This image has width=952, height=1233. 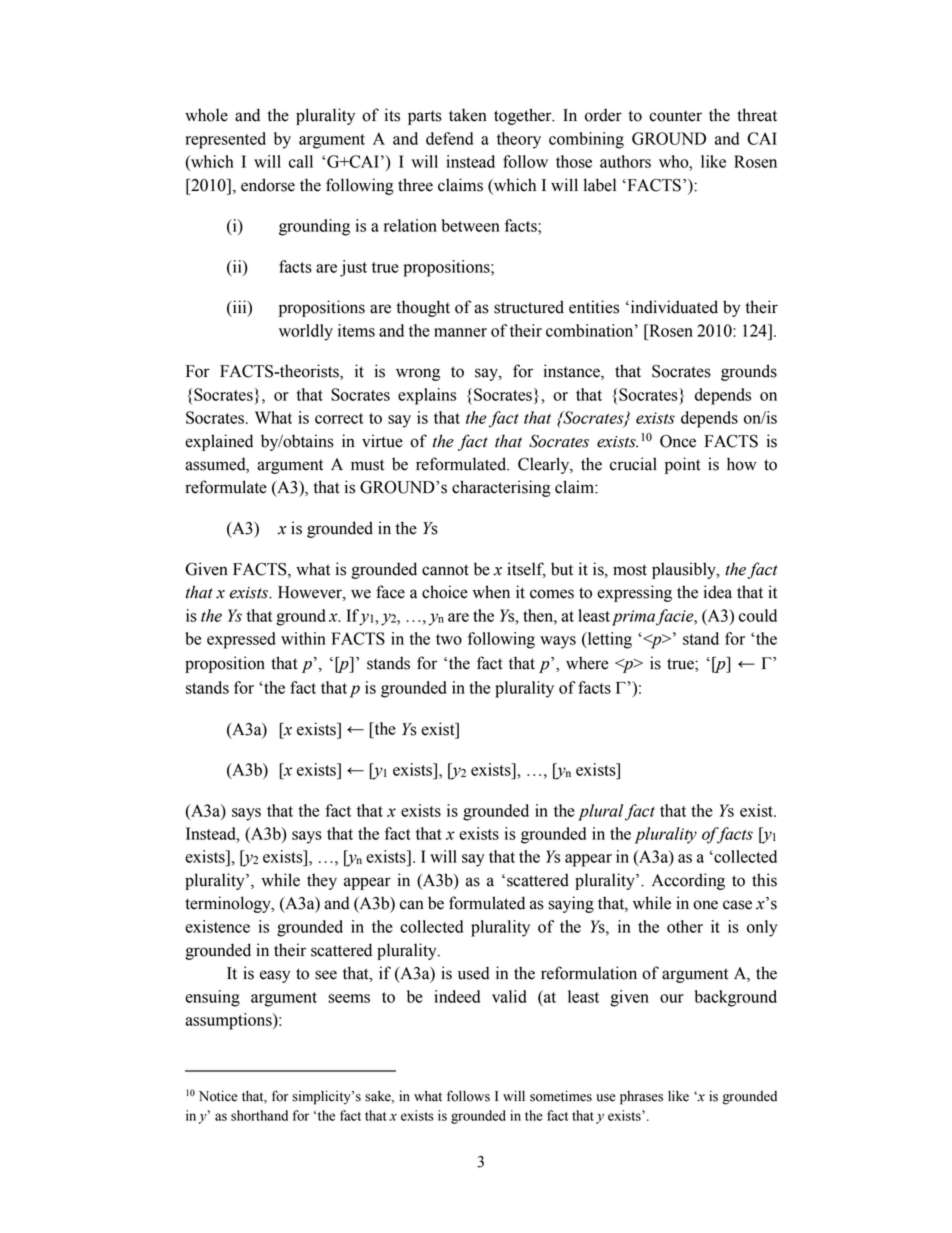 What do you see at coordinates (303, 638) in the image?
I see `within` at bounding box center [303, 638].
